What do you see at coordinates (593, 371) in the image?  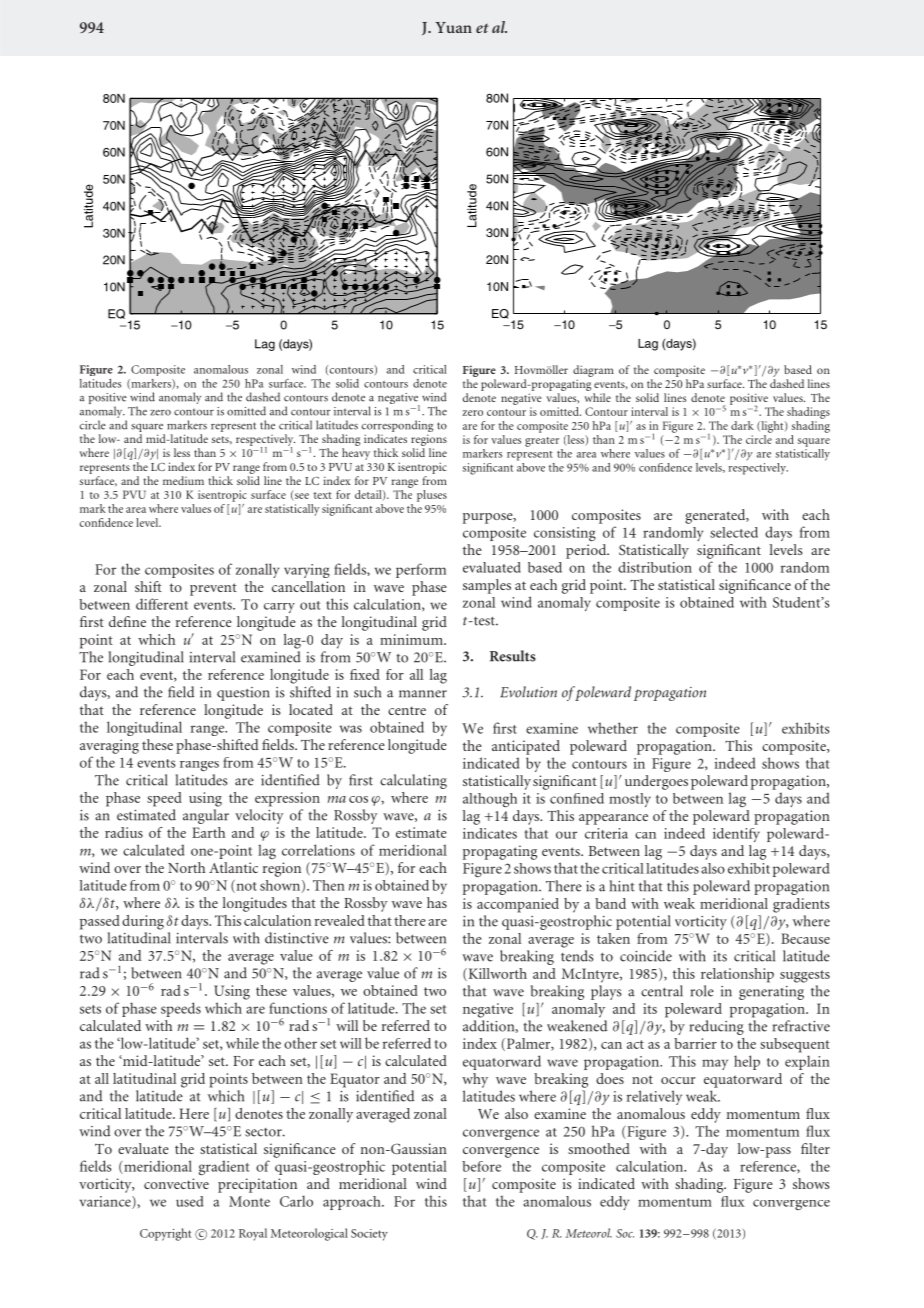 I see `diagram` at bounding box center [593, 371].
